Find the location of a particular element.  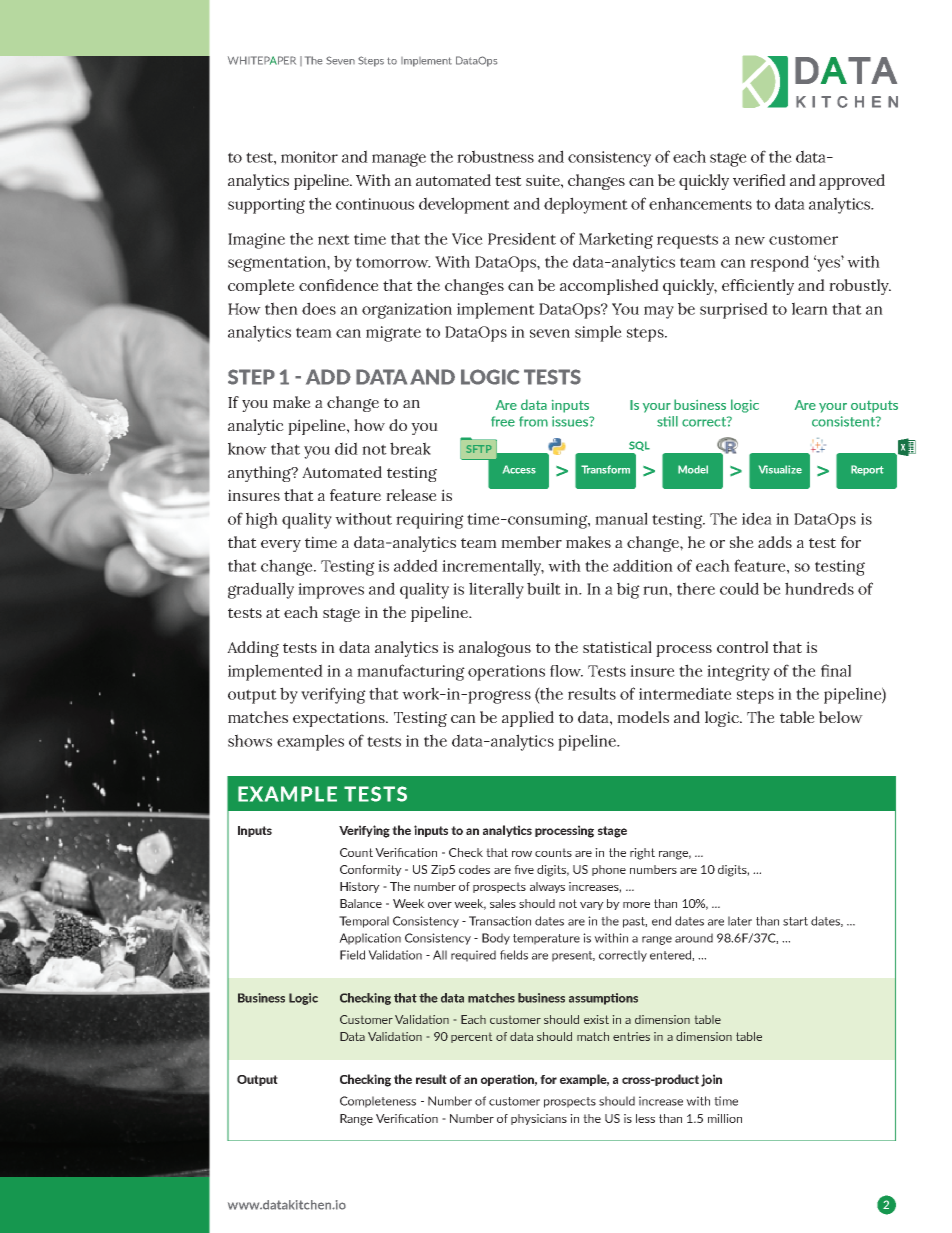

from is located at coordinates (533, 421).
